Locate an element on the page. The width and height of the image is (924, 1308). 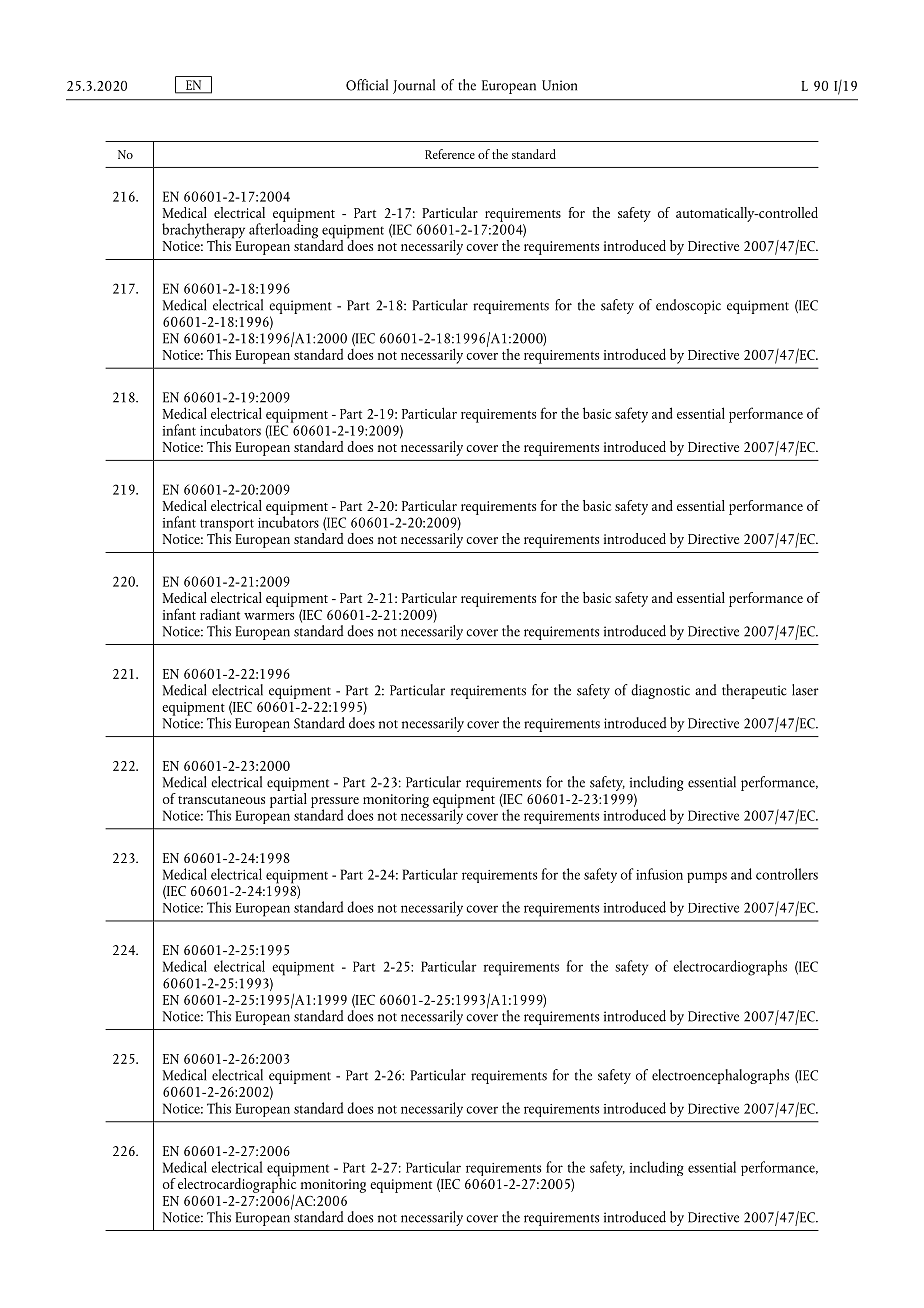
Journal is located at coordinates (414, 86).
